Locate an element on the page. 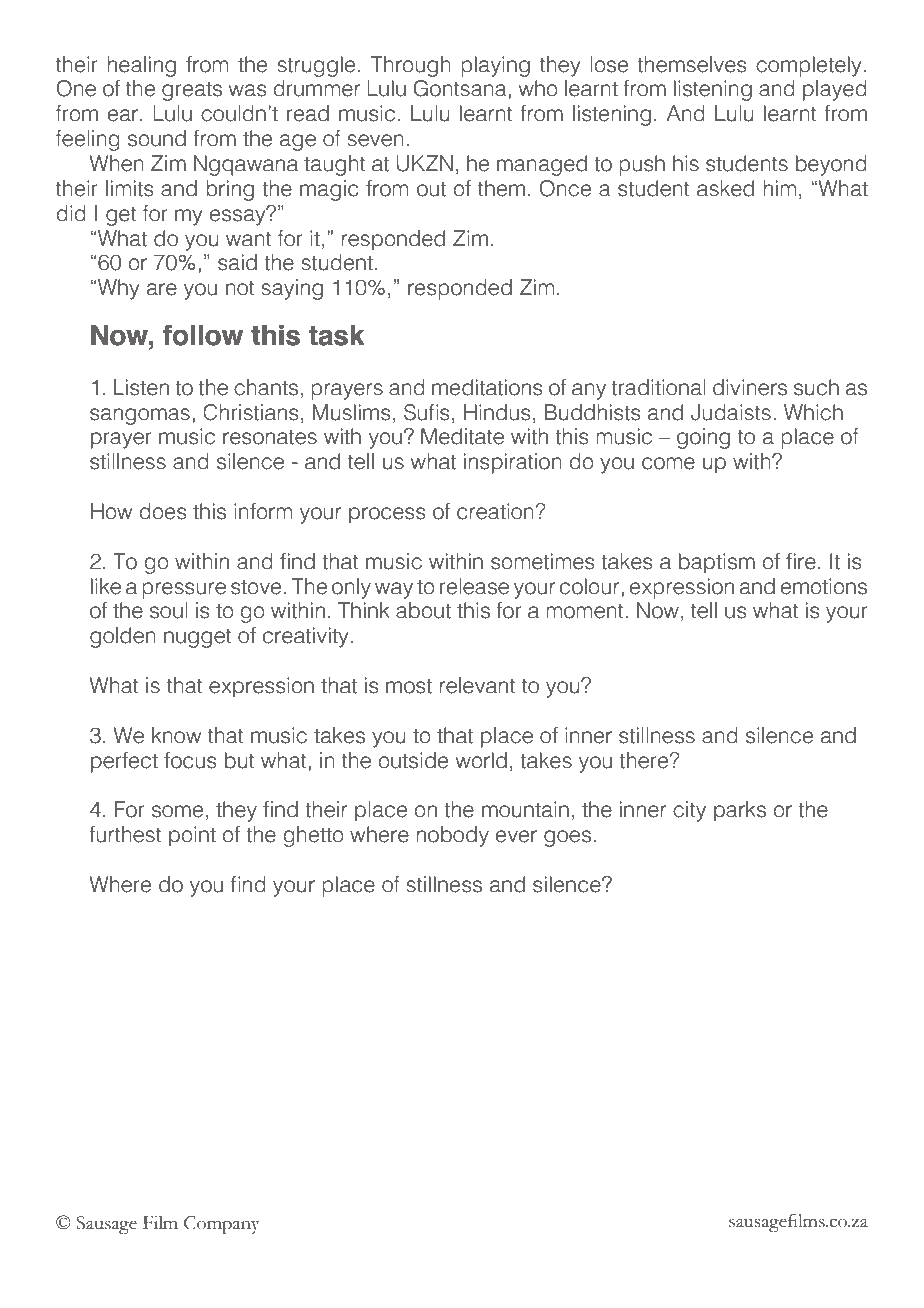 Image resolution: width=924 pixels, height=1308 pixels. Through is located at coordinates (411, 66).
